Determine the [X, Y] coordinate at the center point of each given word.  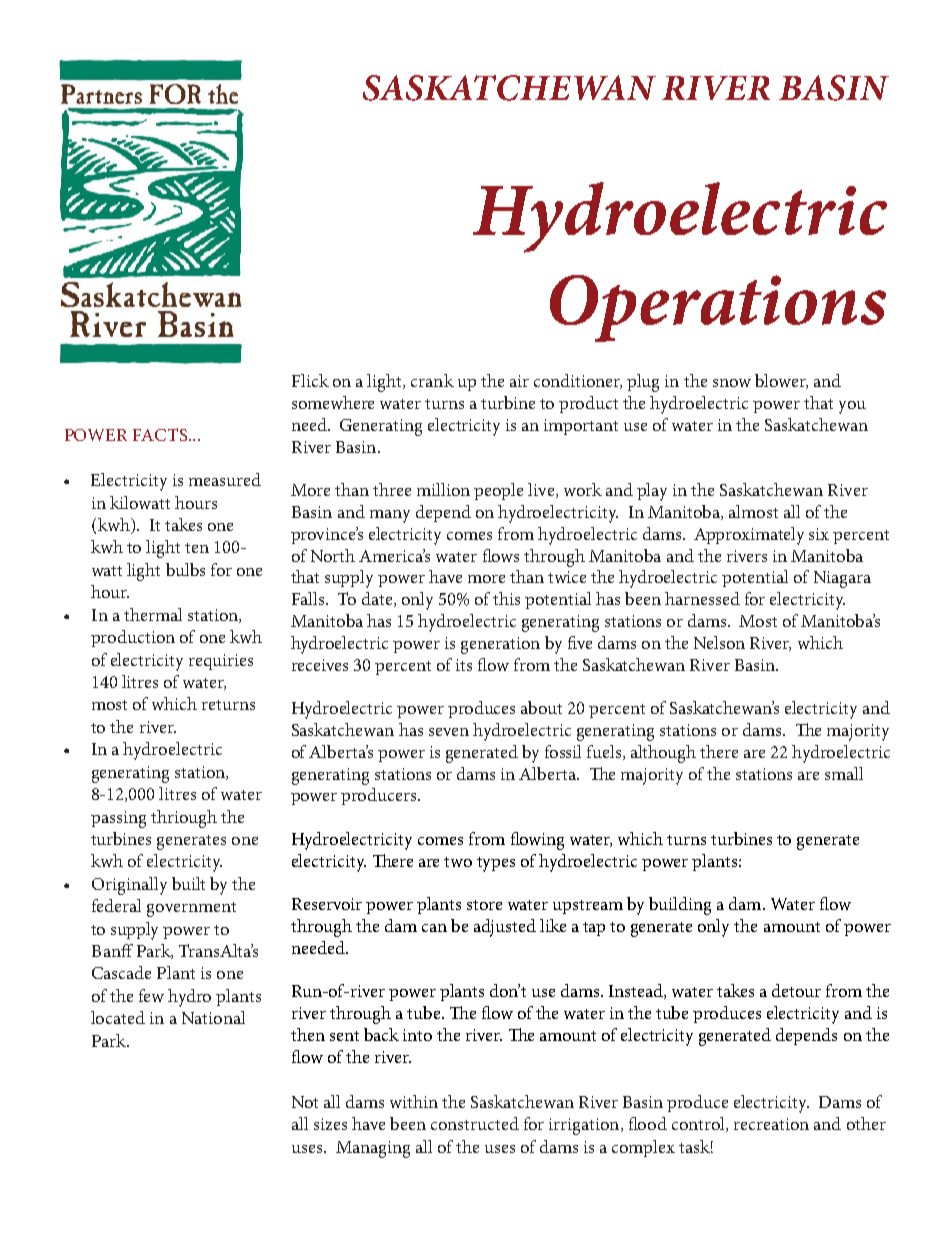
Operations [718, 308]
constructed [475, 1123]
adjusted [505, 928]
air [519, 381]
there [719, 751]
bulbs [185, 569]
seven [449, 732]
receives [320, 665]
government [191, 909]
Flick [310, 380]
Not [305, 1102]
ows [505, 558]
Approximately [749, 536]
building [680, 906]
